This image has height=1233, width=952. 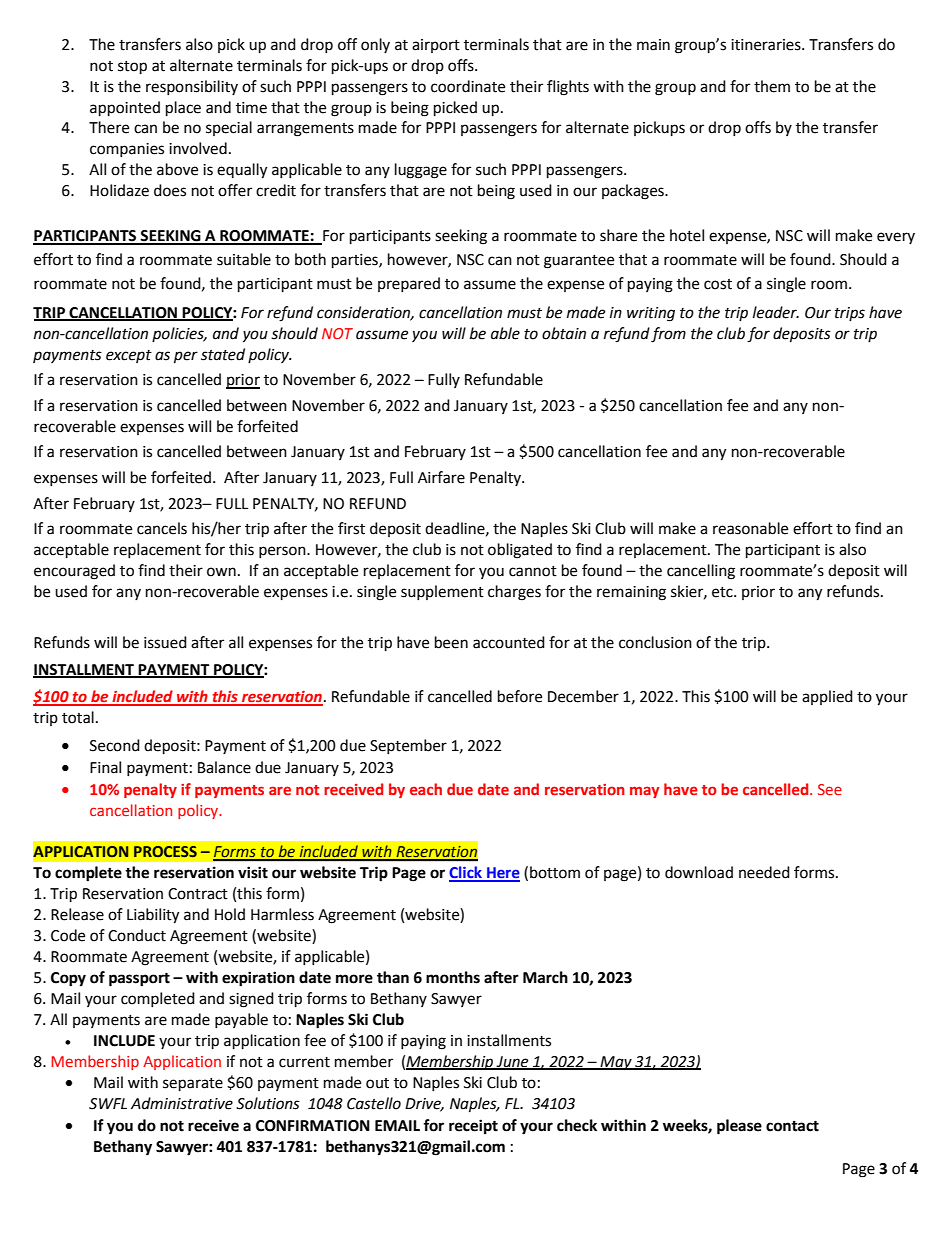 What do you see at coordinates (473, 1127) in the image?
I see `receipt` at bounding box center [473, 1127].
